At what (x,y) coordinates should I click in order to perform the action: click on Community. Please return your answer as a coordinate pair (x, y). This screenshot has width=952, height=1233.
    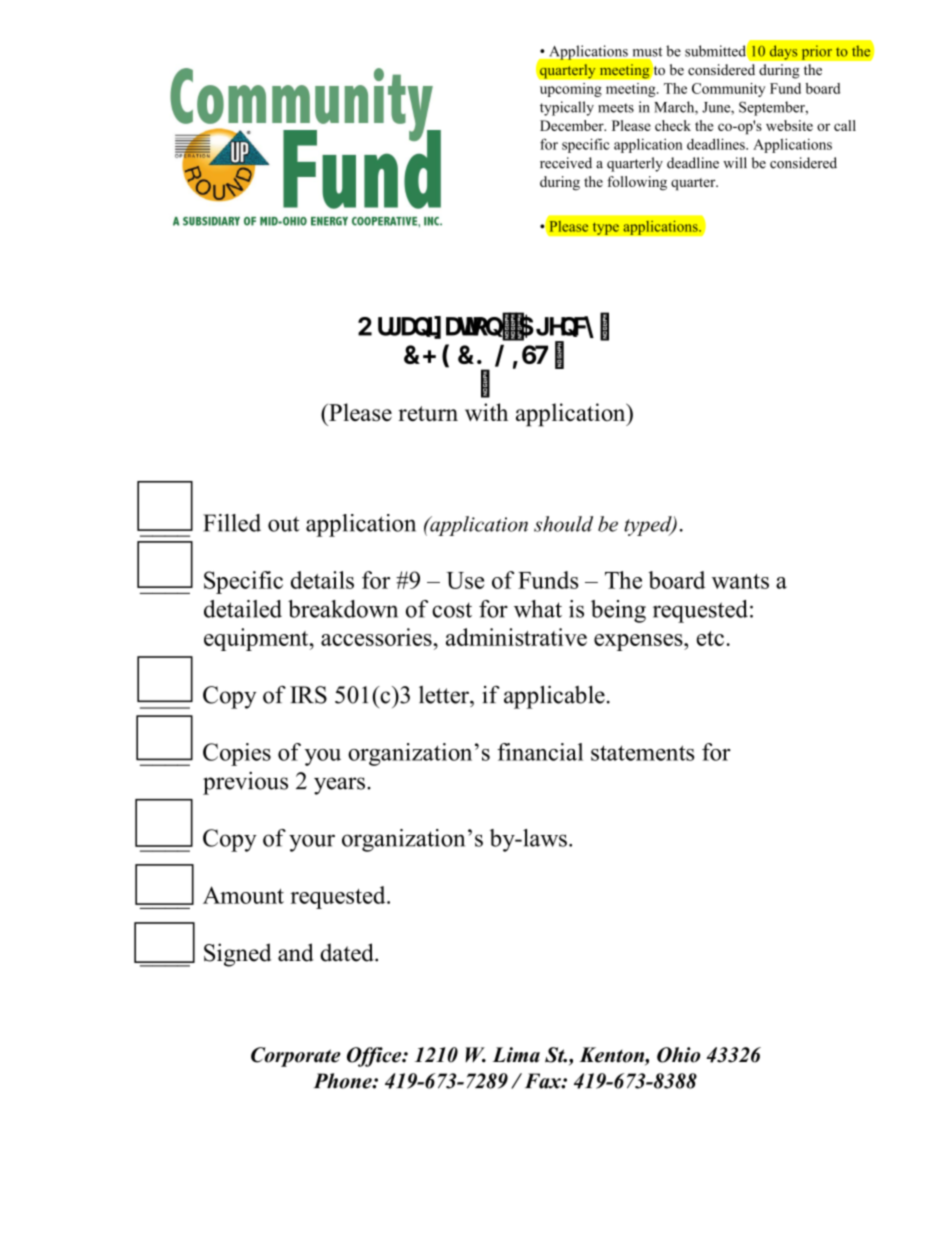
    Looking at the image, I should click on (728, 90).
